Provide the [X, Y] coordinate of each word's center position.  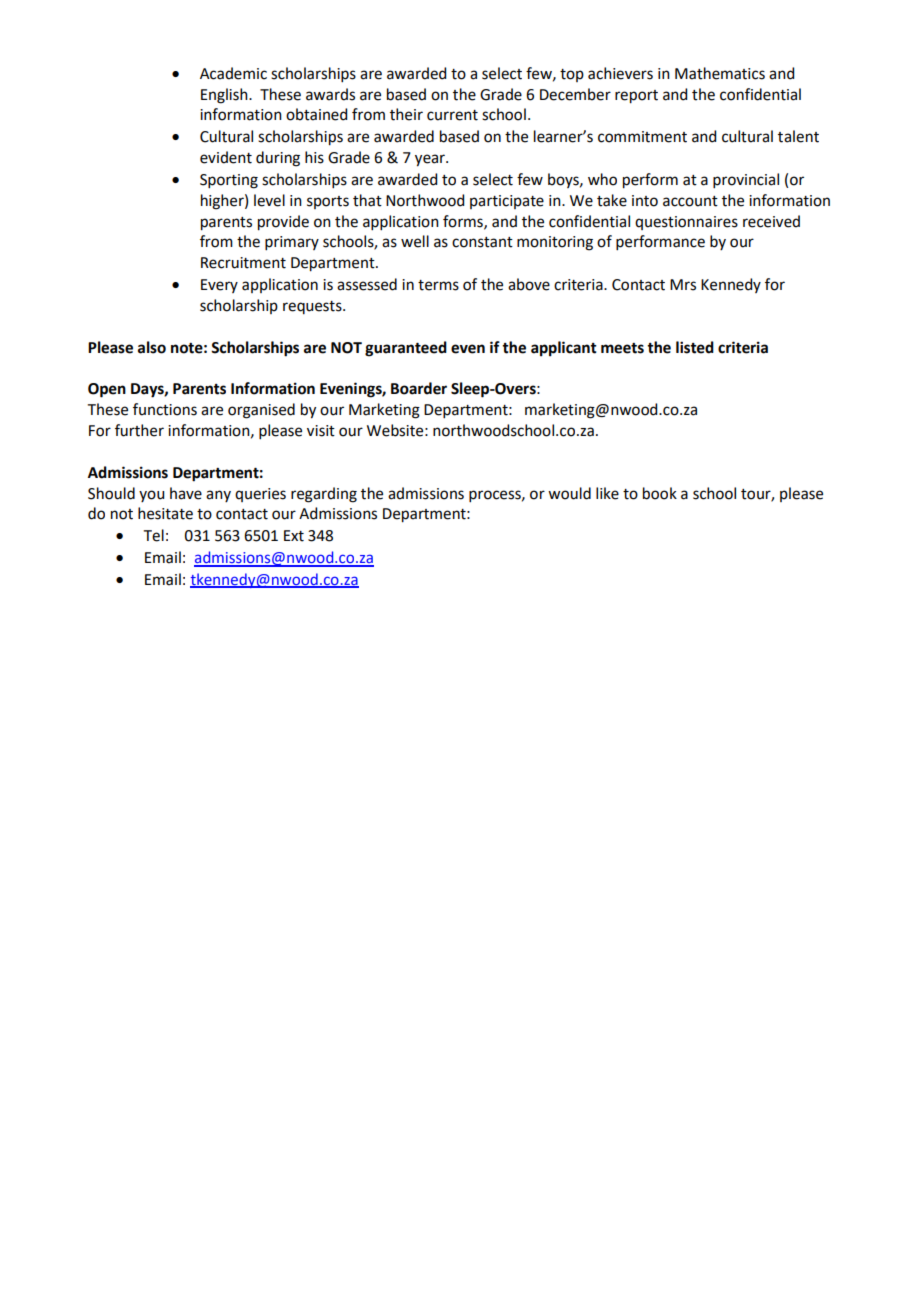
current [452, 115]
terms [438, 285]
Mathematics [720, 73]
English [225, 96]
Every [219, 286]
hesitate [165, 513]
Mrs [683, 285]
